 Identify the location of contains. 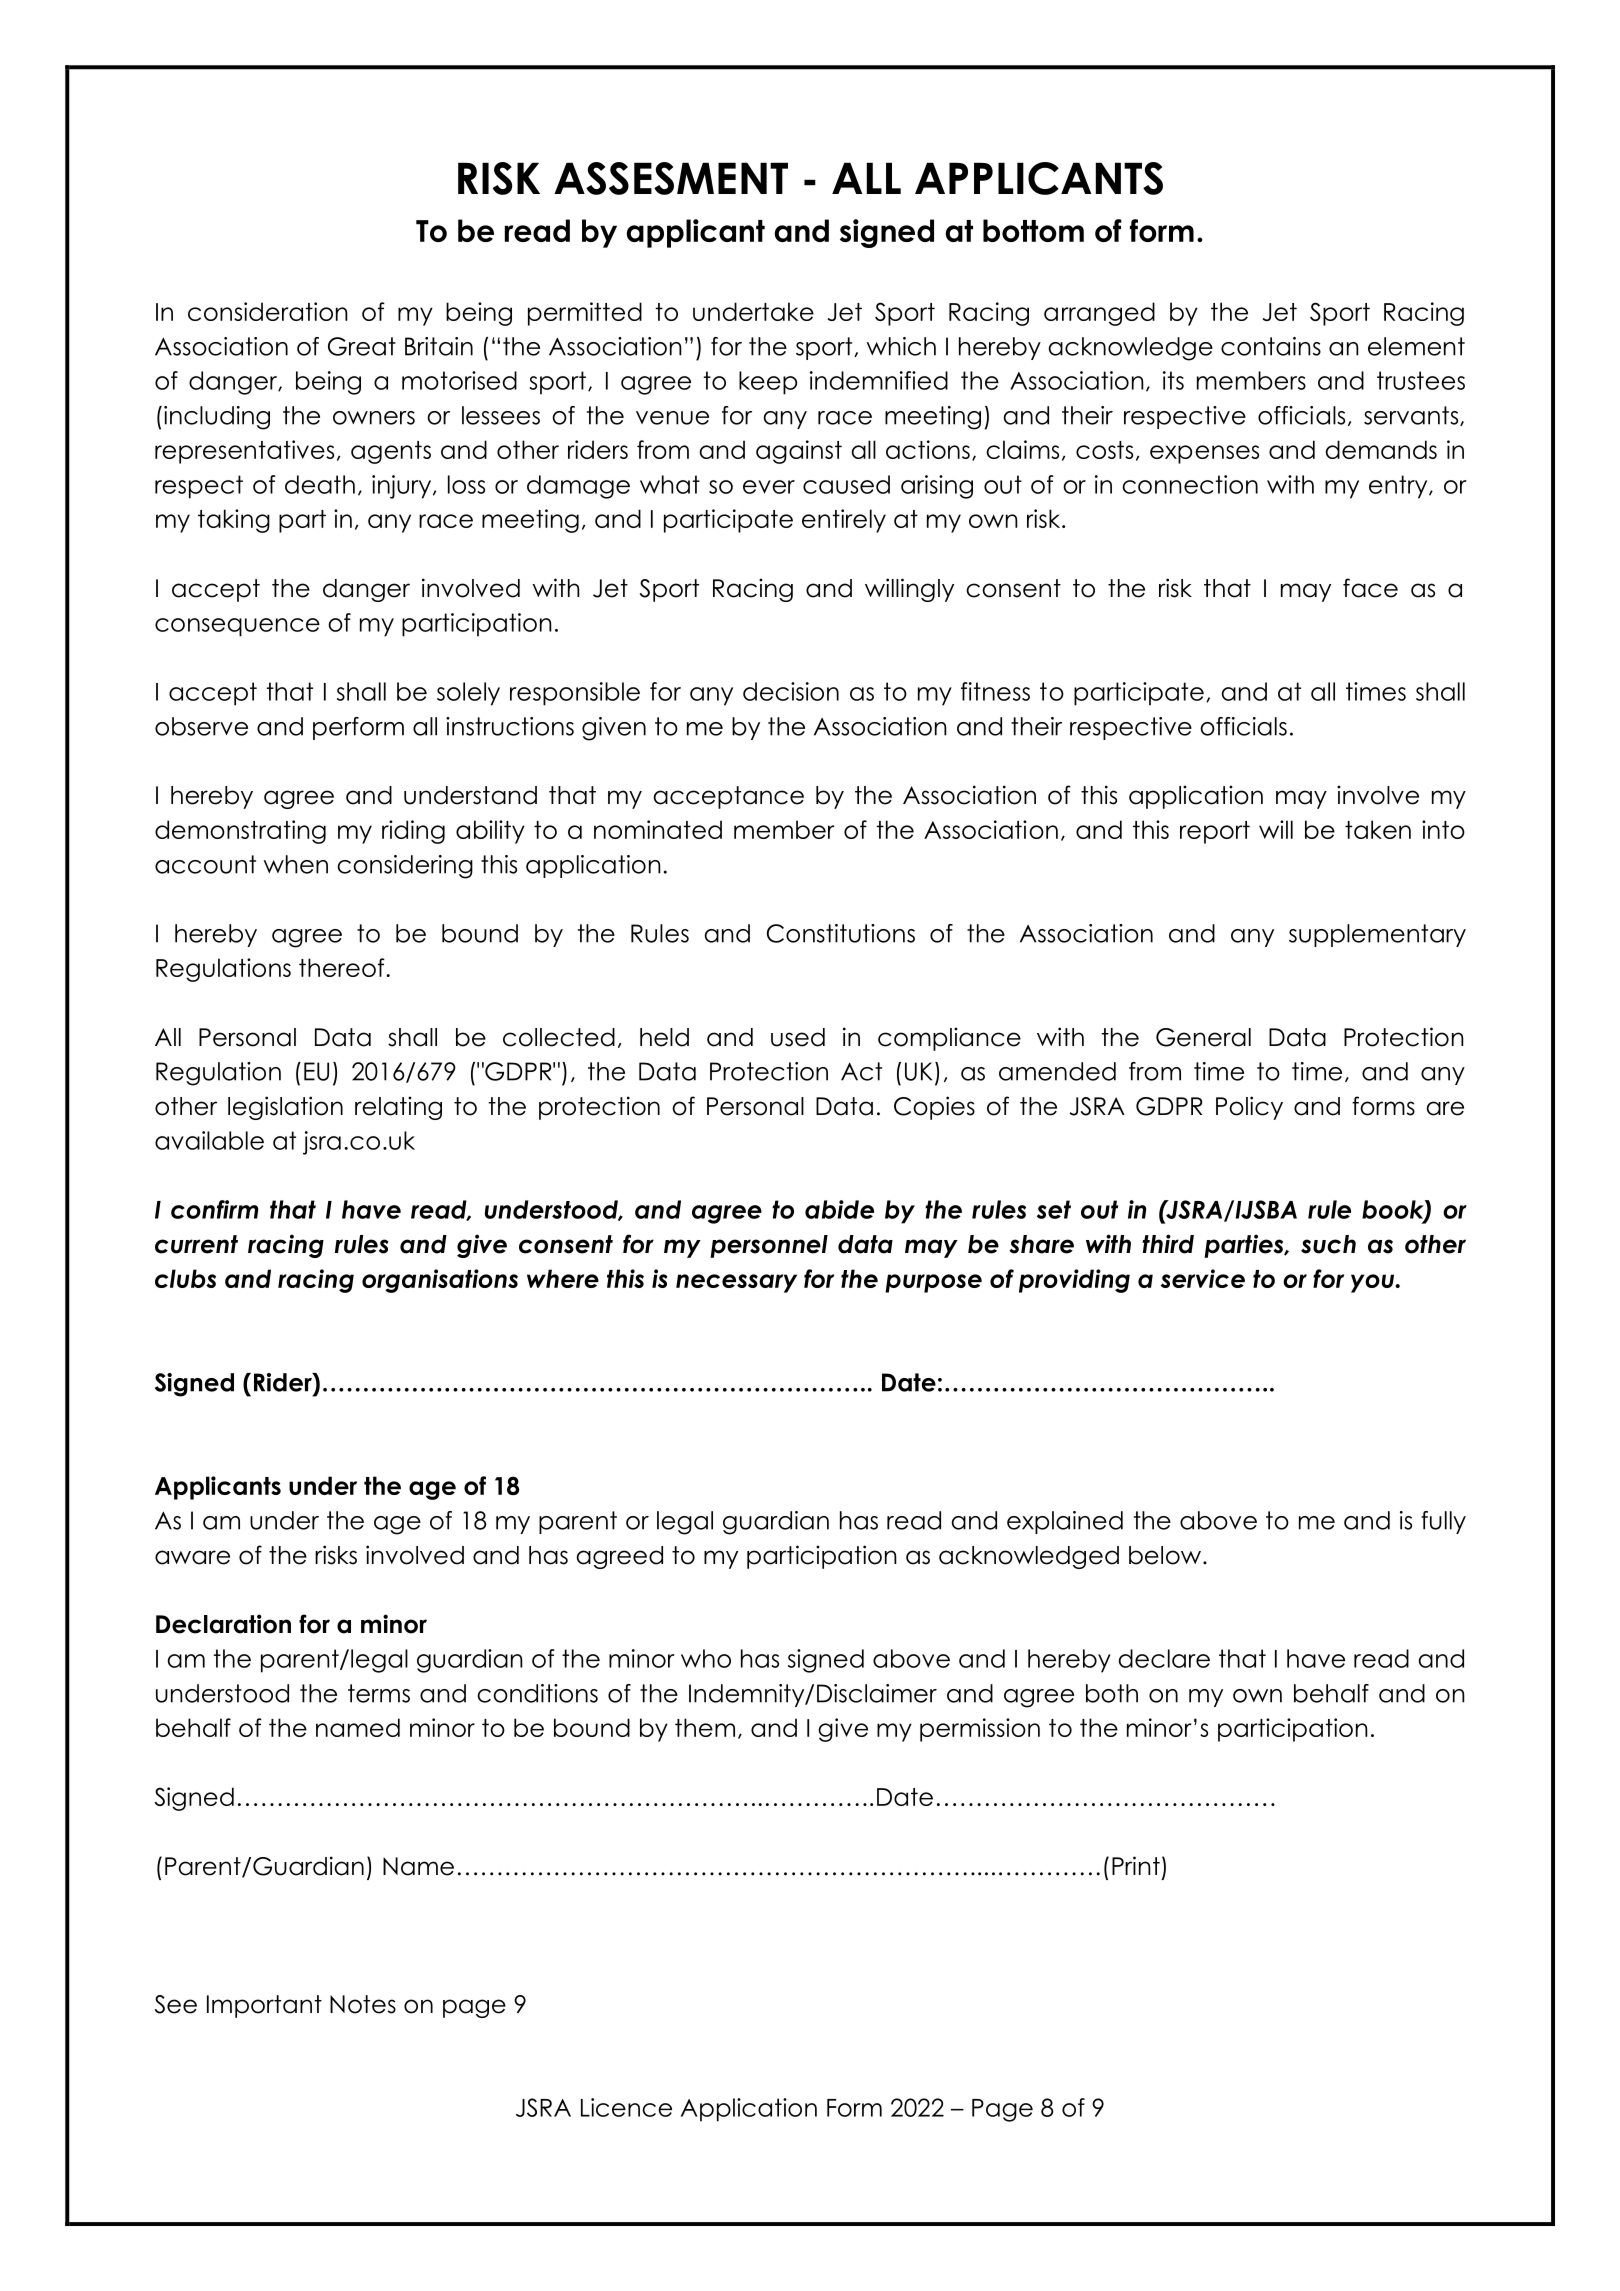
(1271, 346).
